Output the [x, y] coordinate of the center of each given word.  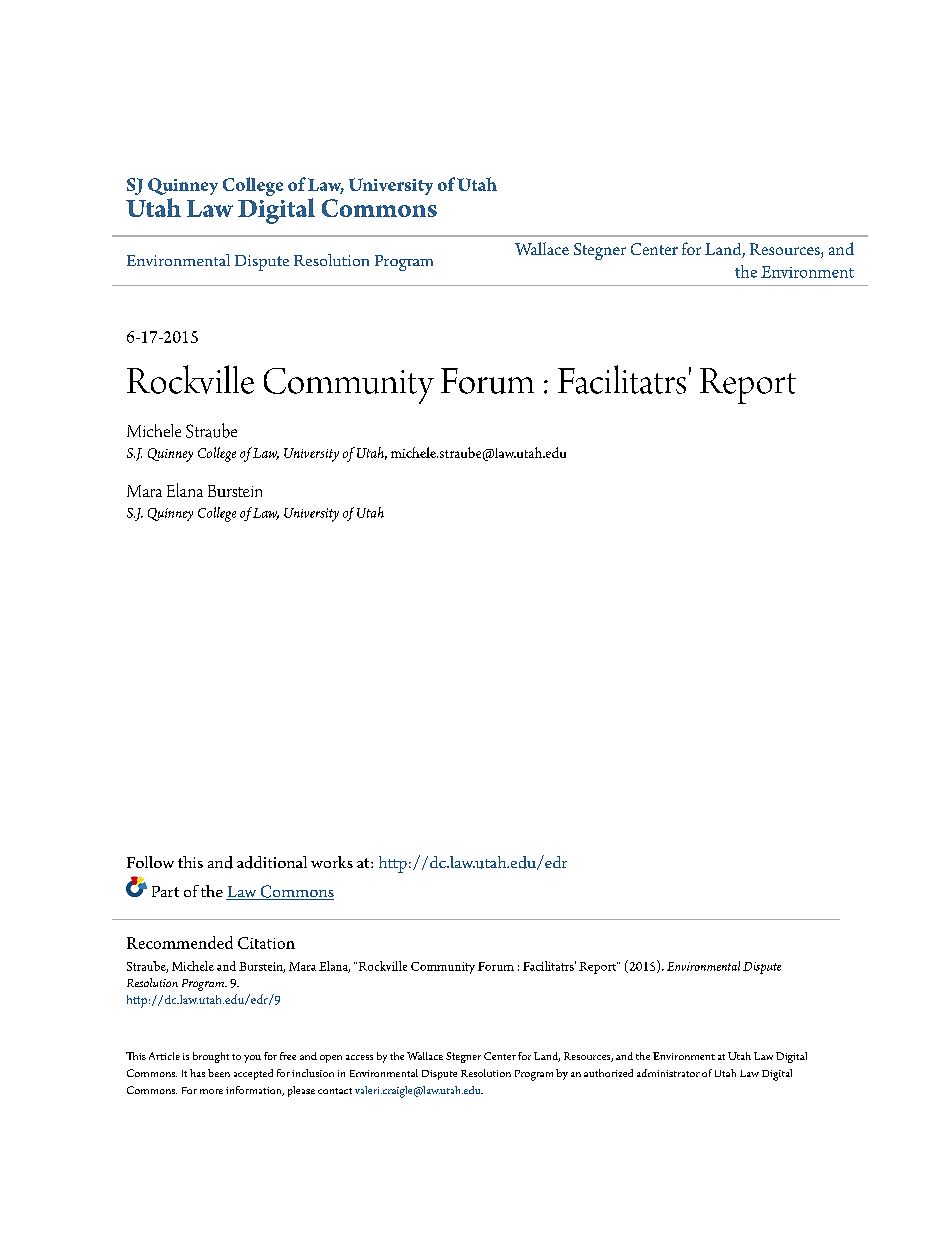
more [211, 1091]
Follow [150, 862]
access [359, 1057]
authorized [608, 1073]
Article [164, 1056]
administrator [668, 1073]
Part [165, 891]
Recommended [180, 942]
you [252, 1059]
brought [211, 1057]
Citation [266, 943]
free [288, 1056]
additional [272, 862]
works [332, 862]
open [331, 1059]
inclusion [313, 1073]
